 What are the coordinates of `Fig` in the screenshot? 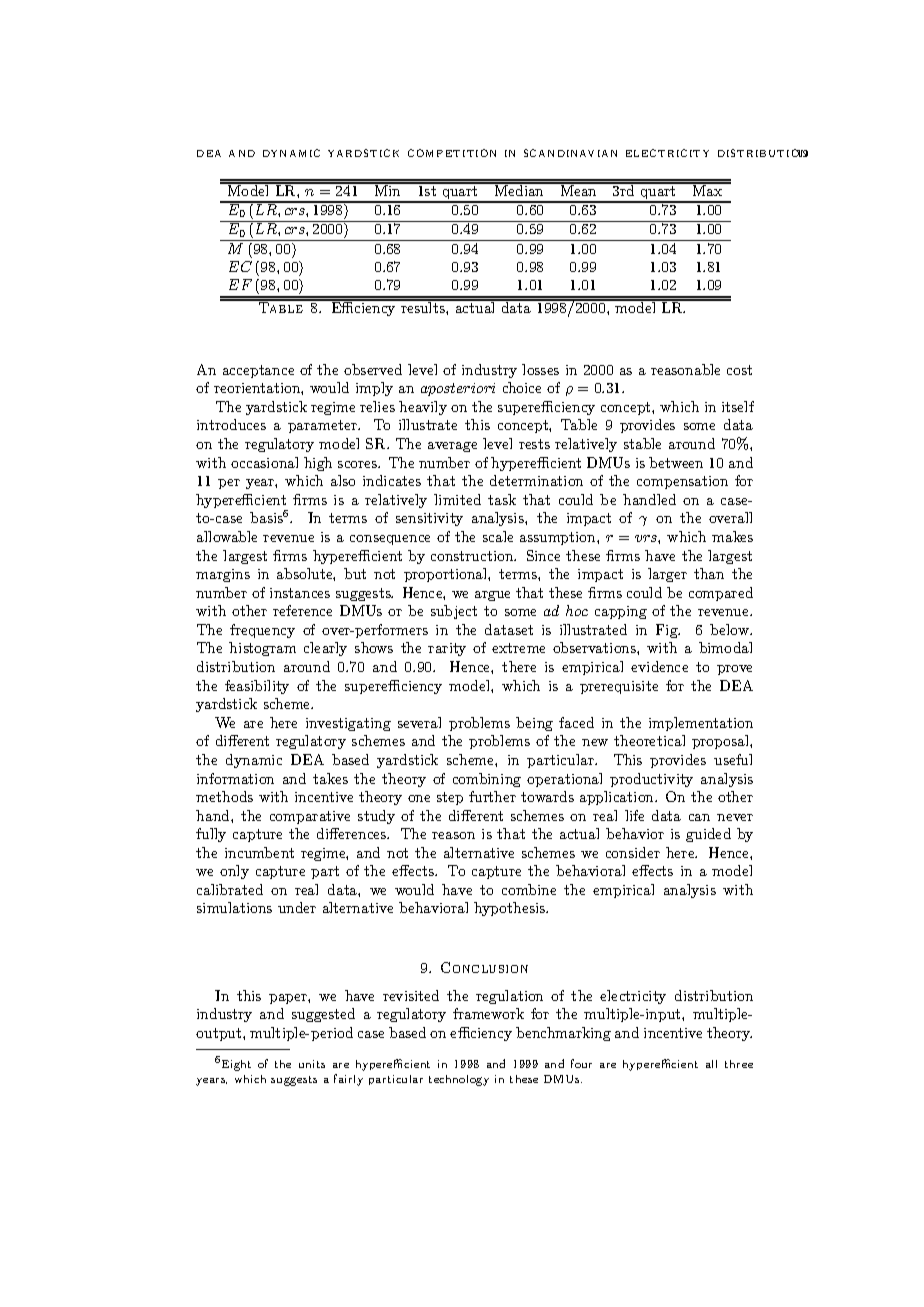 It's located at (668, 631).
